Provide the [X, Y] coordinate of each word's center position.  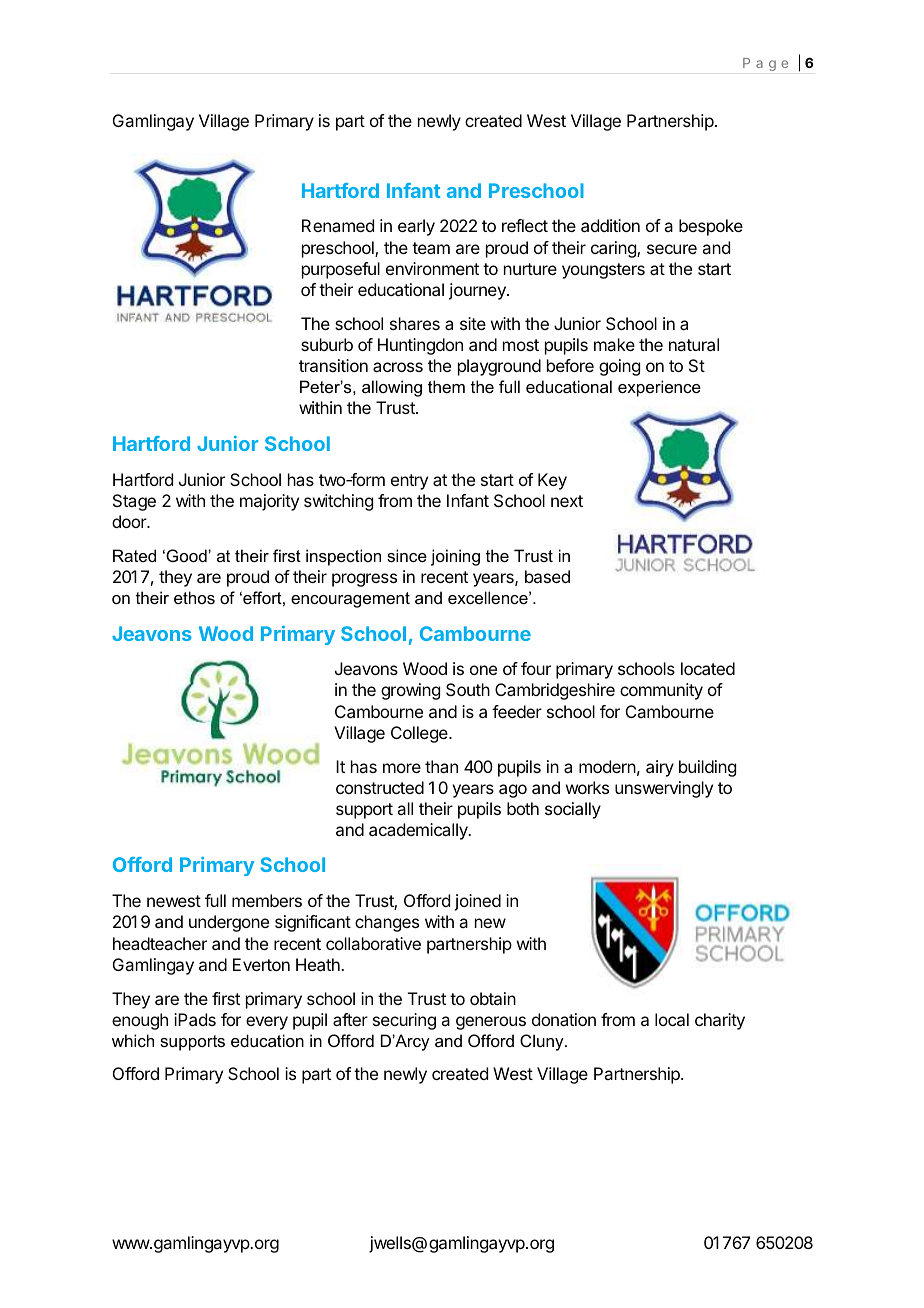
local [672, 1019]
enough [140, 1021]
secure [672, 249]
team [431, 248]
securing [404, 1021]
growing [410, 691]
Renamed [338, 225]
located [708, 668]
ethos [194, 597]
